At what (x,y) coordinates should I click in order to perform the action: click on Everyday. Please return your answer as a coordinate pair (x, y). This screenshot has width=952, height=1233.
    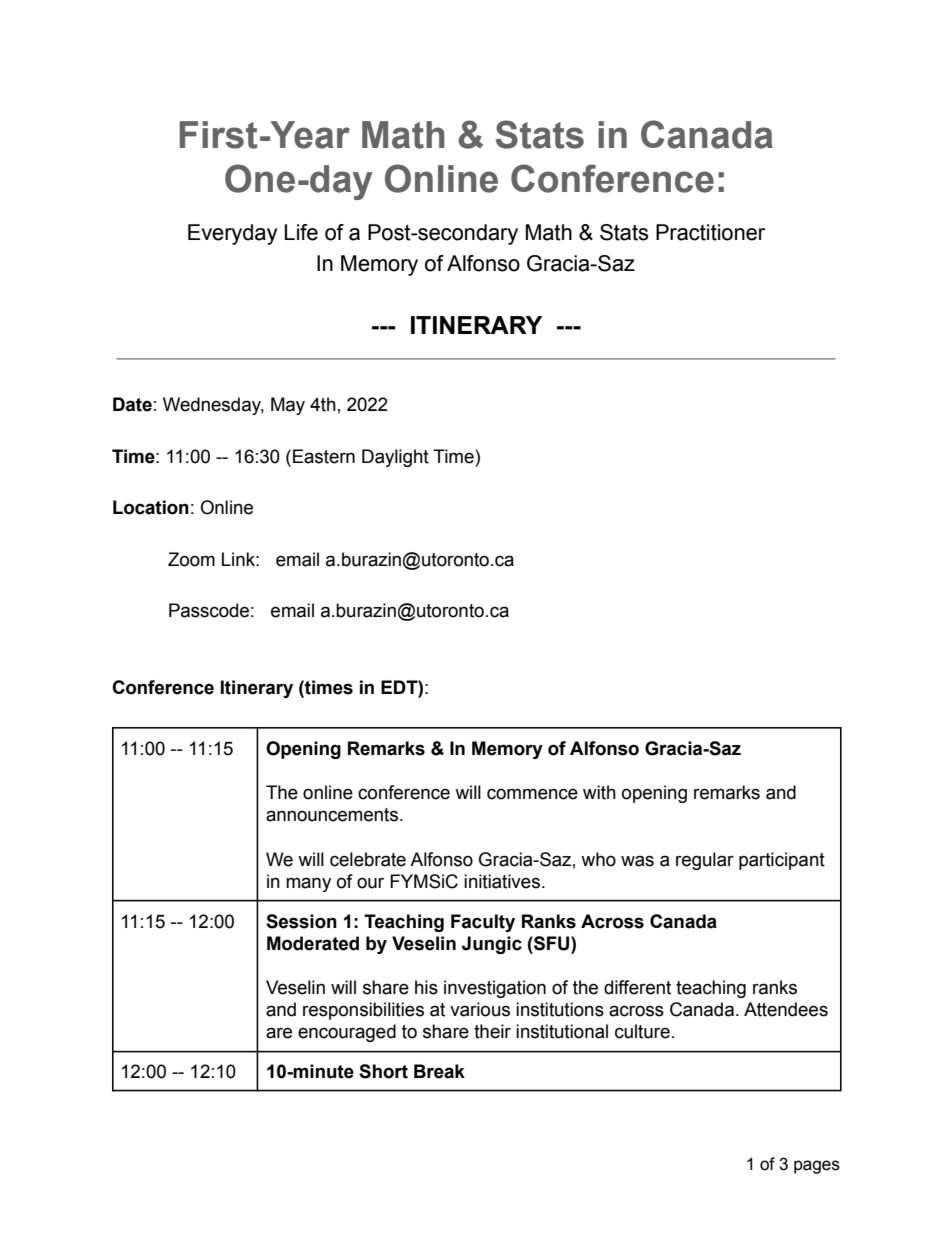
    Looking at the image, I should click on (233, 234).
